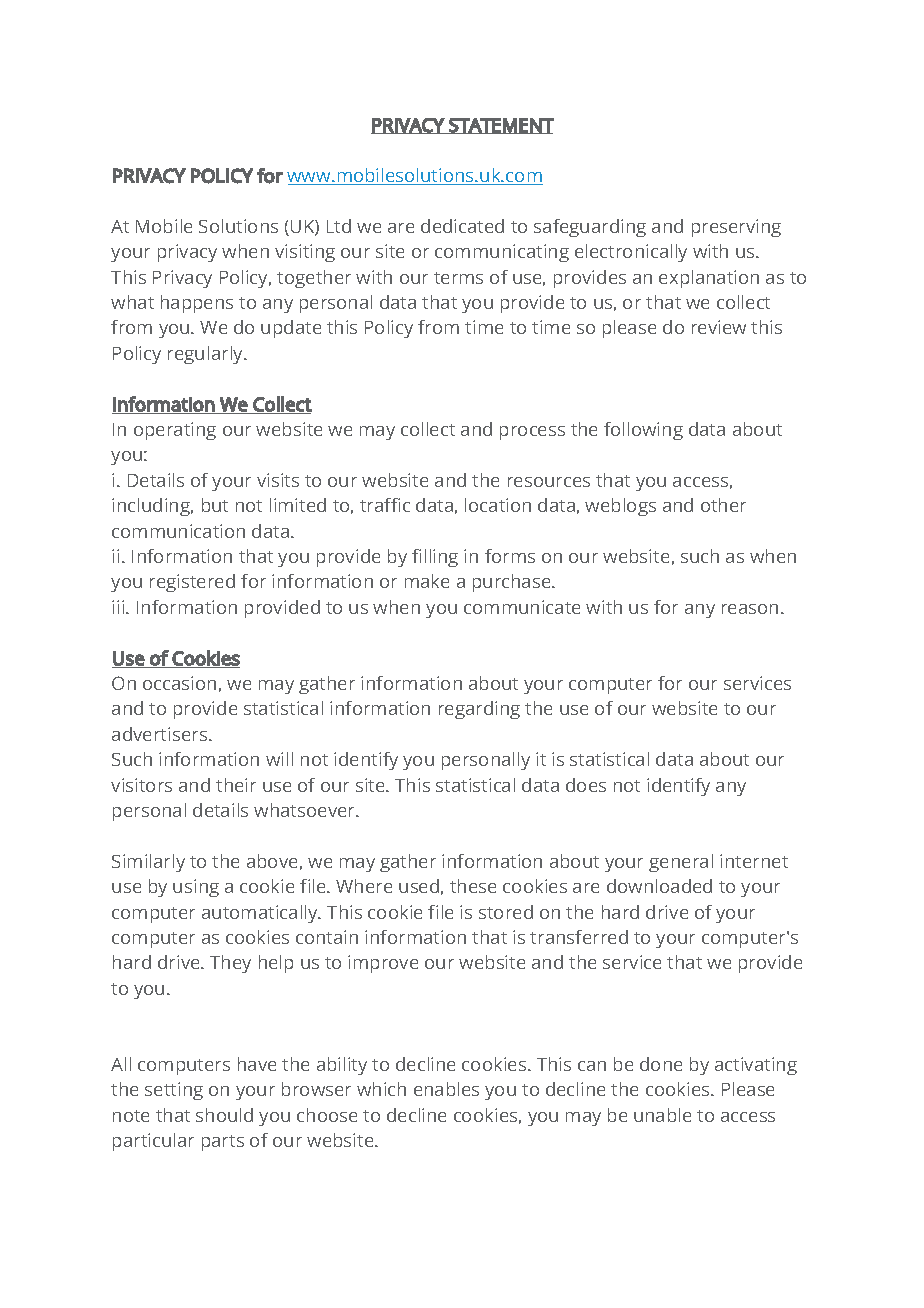 The image size is (924, 1308). Describe the element at coordinates (427, 581) in the screenshot. I see `make` at that location.
